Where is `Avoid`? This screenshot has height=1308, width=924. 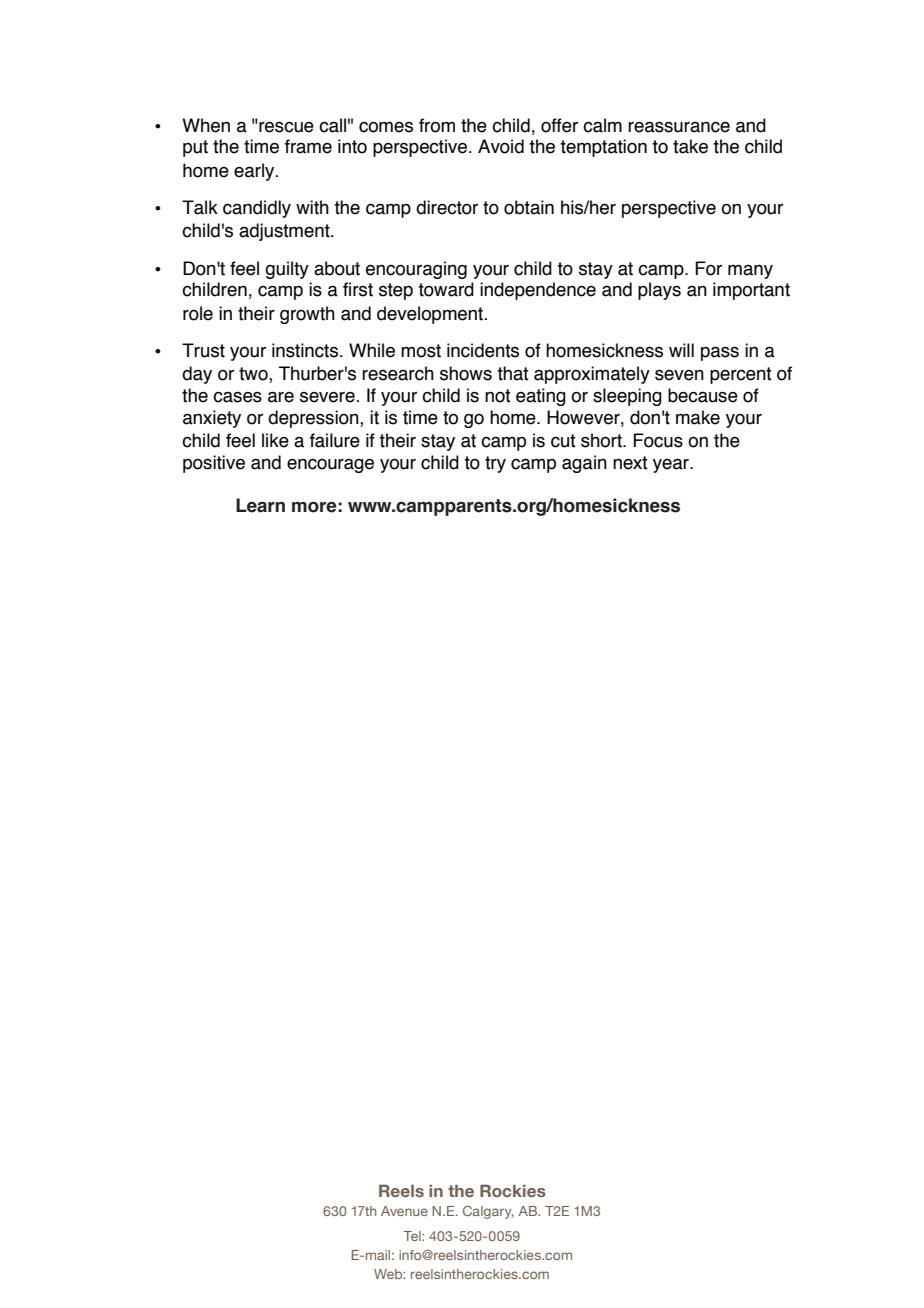
Avoid is located at coordinates (501, 146).
